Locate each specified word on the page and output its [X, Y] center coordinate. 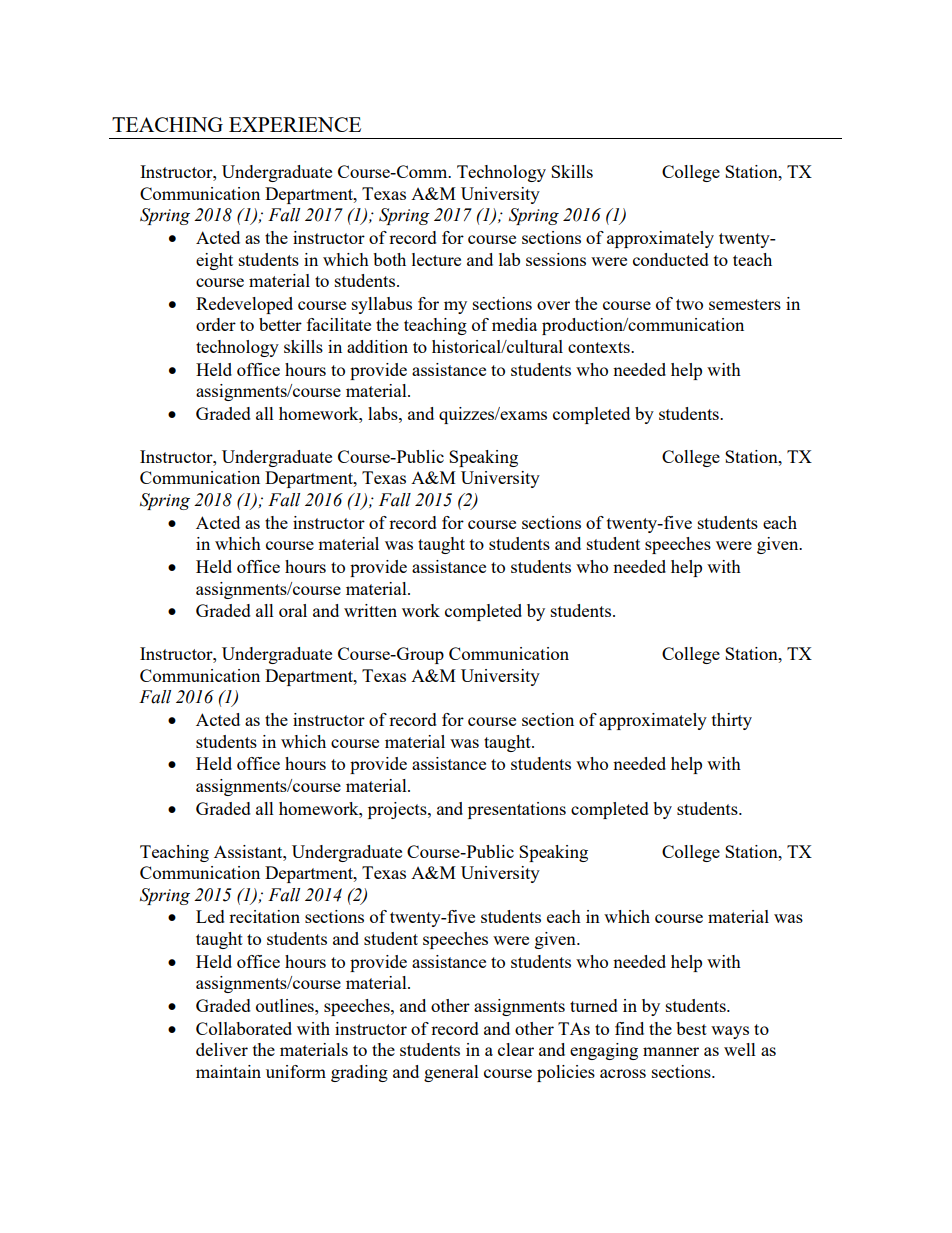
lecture [436, 259]
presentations [517, 810]
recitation [264, 916]
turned [594, 1005]
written [370, 610]
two [689, 304]
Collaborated [244, 1028]
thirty [732, 721]
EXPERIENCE [295, 124]
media [514, 324]
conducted [671, 259]
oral [293, 610]
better [280, 324]
